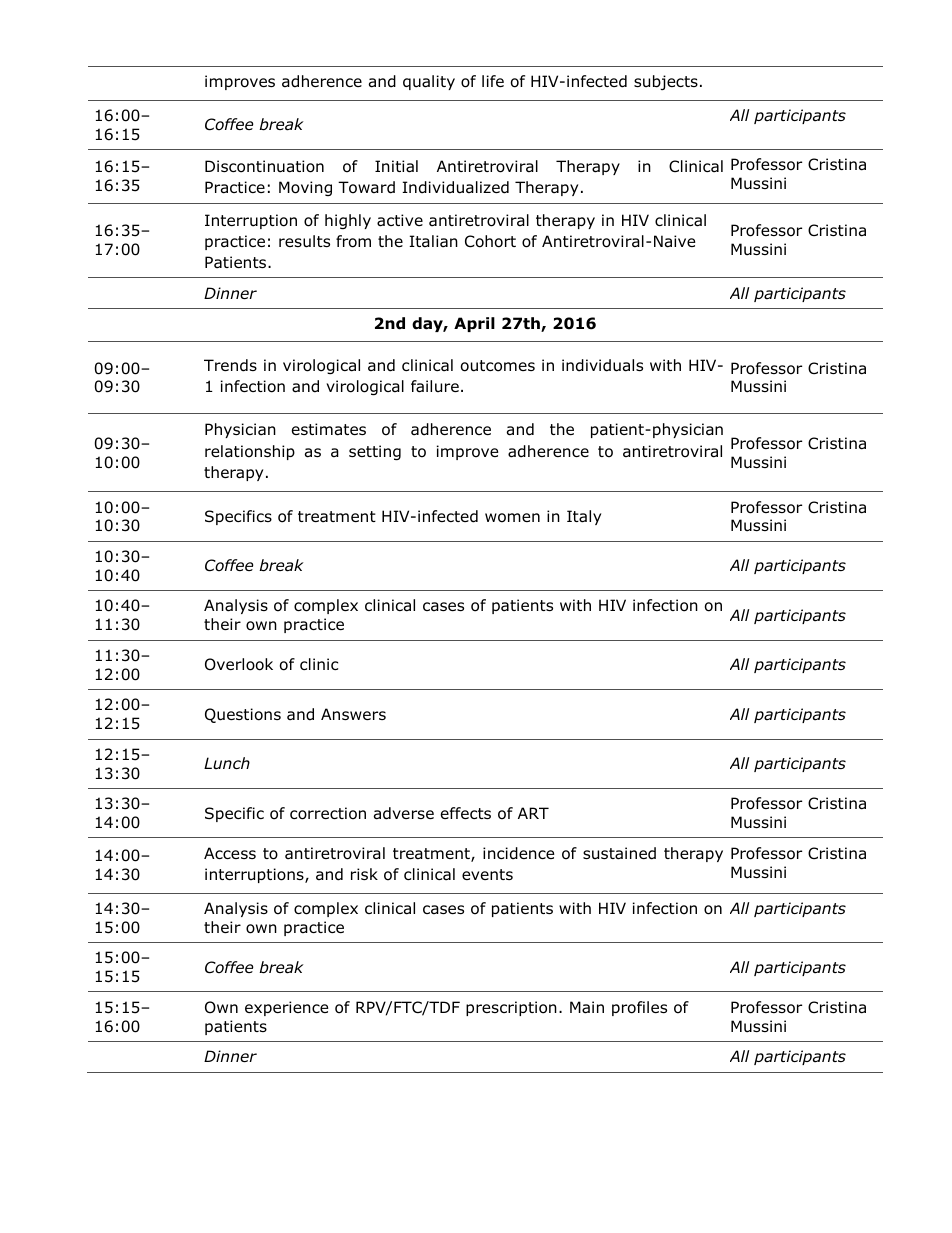 This document has width=952, height=1233. Describe the element at coordinates (602, 365) in the document. I see `individuals` at that location.
